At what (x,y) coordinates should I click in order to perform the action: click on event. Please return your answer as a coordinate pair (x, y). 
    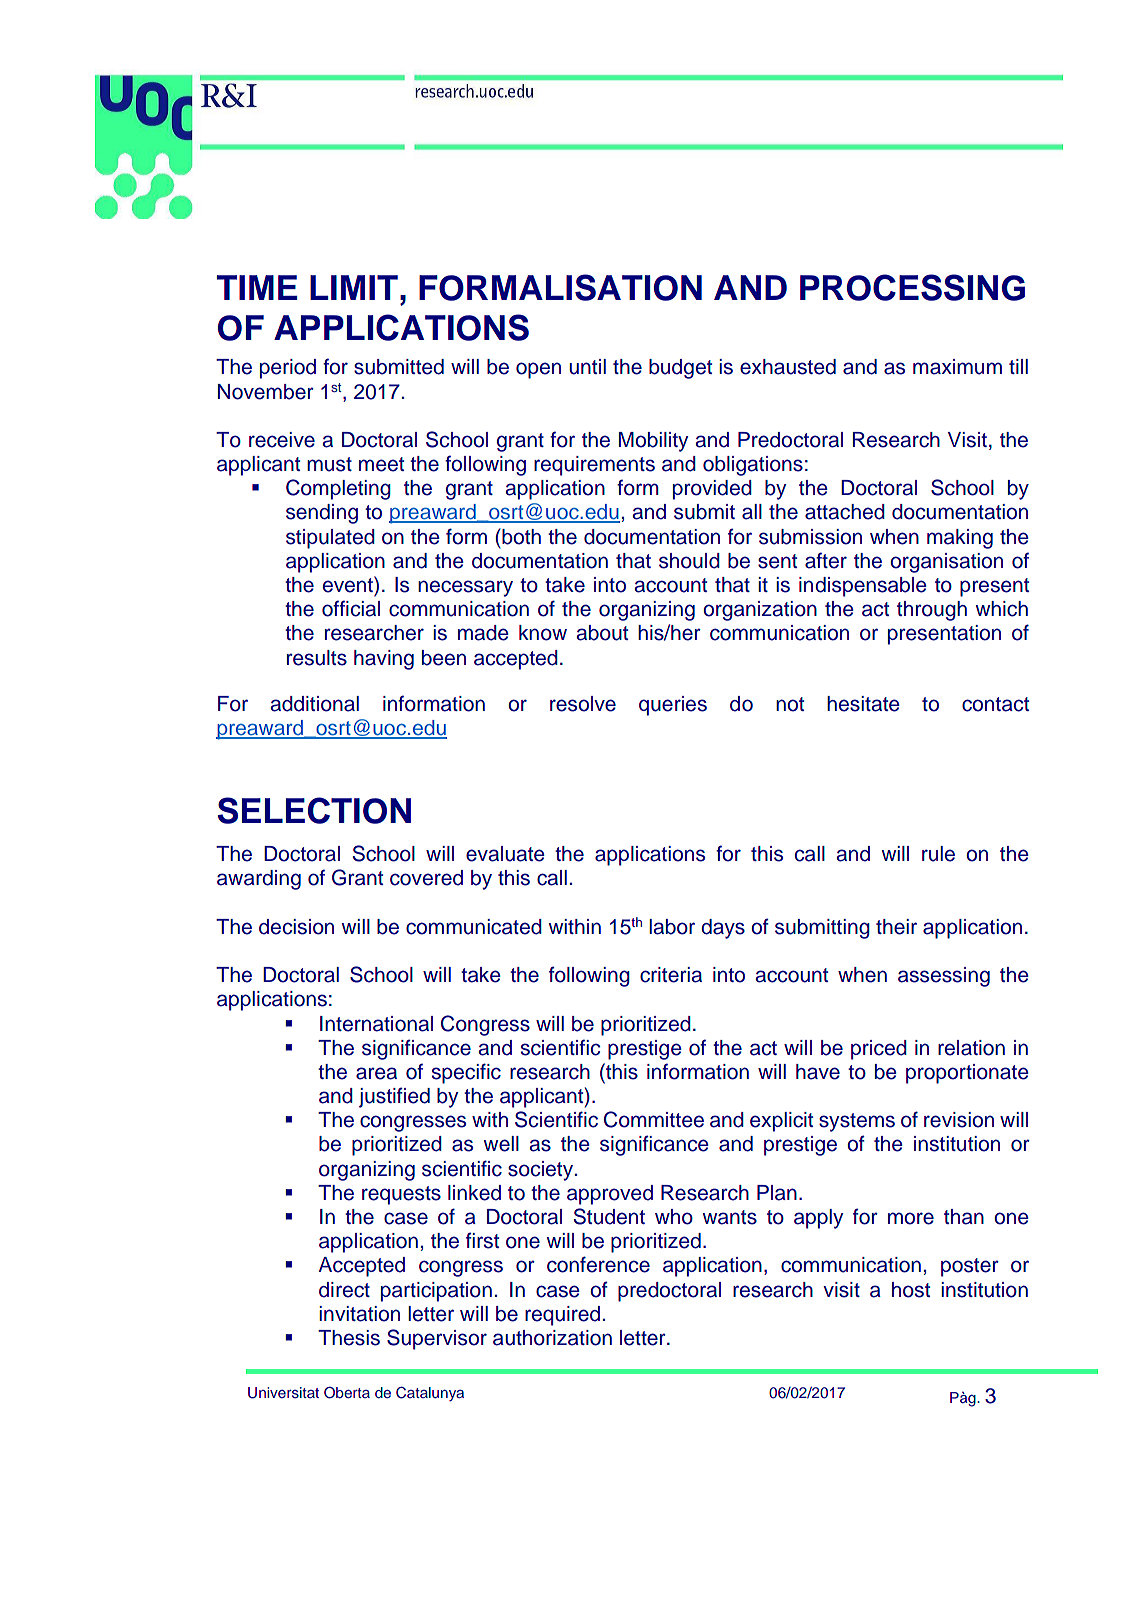
    Looking at the image, I should click on (349, 584).
